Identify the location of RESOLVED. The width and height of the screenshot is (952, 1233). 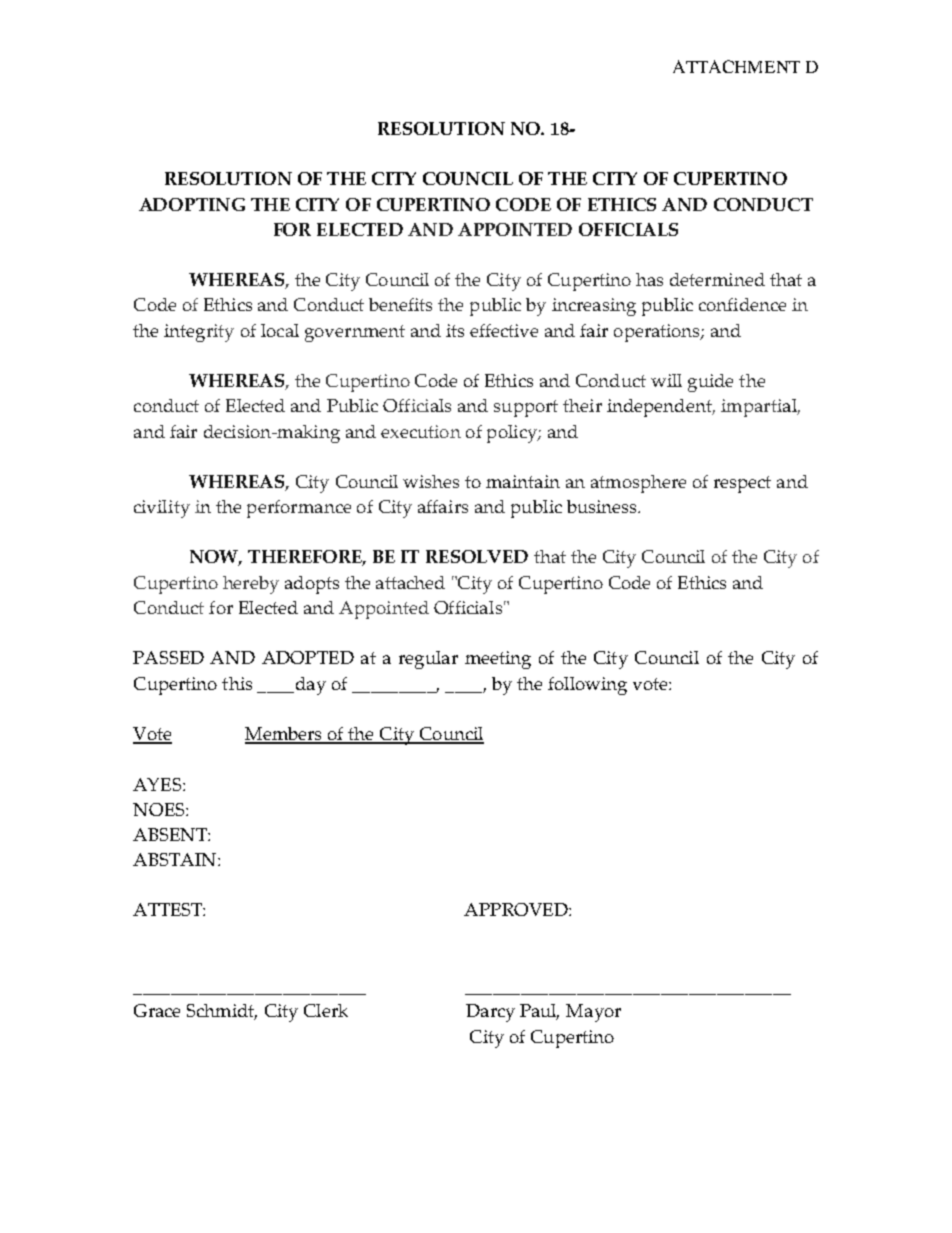
(477, 556).
